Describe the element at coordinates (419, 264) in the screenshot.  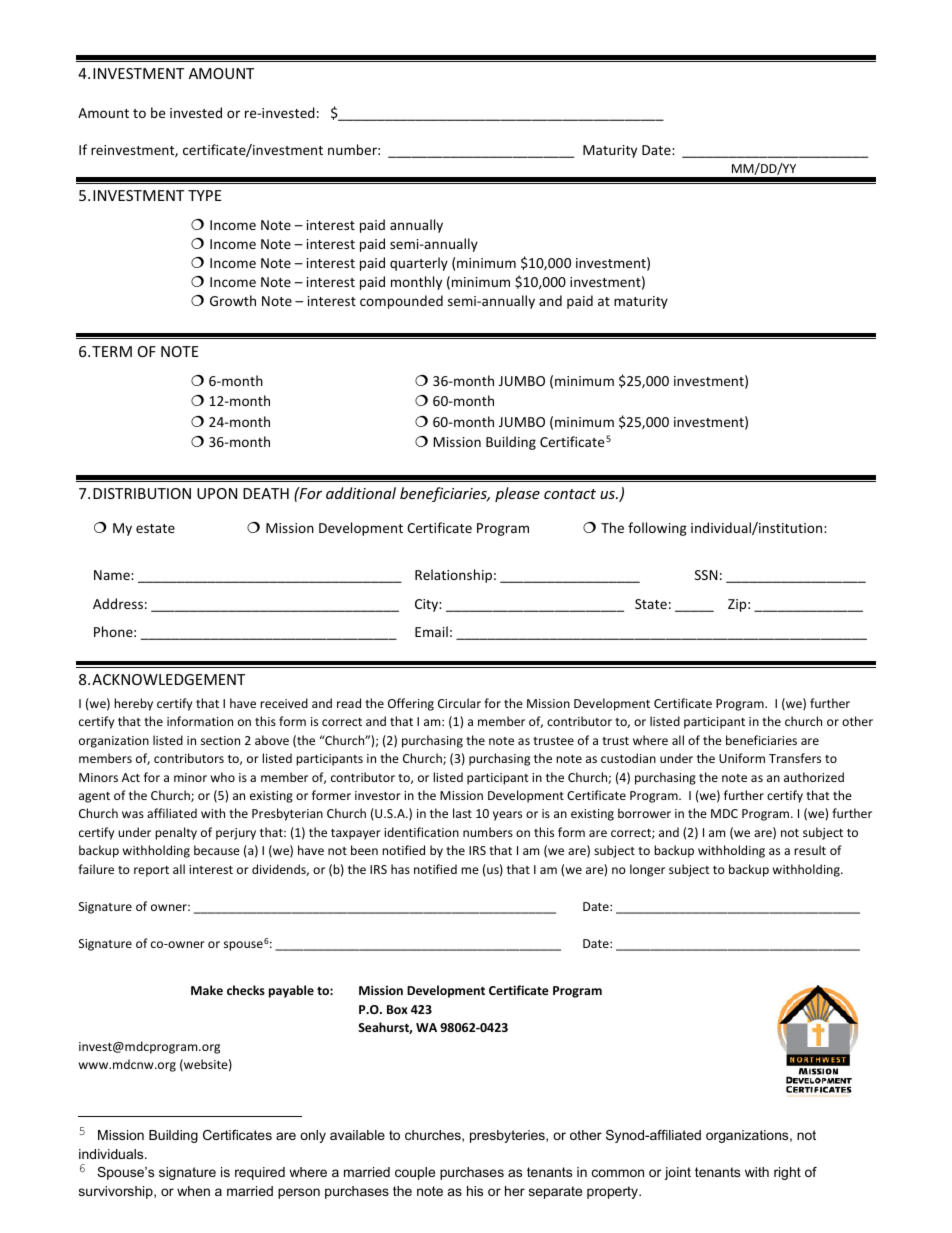
I see `quarterly` at that location.
